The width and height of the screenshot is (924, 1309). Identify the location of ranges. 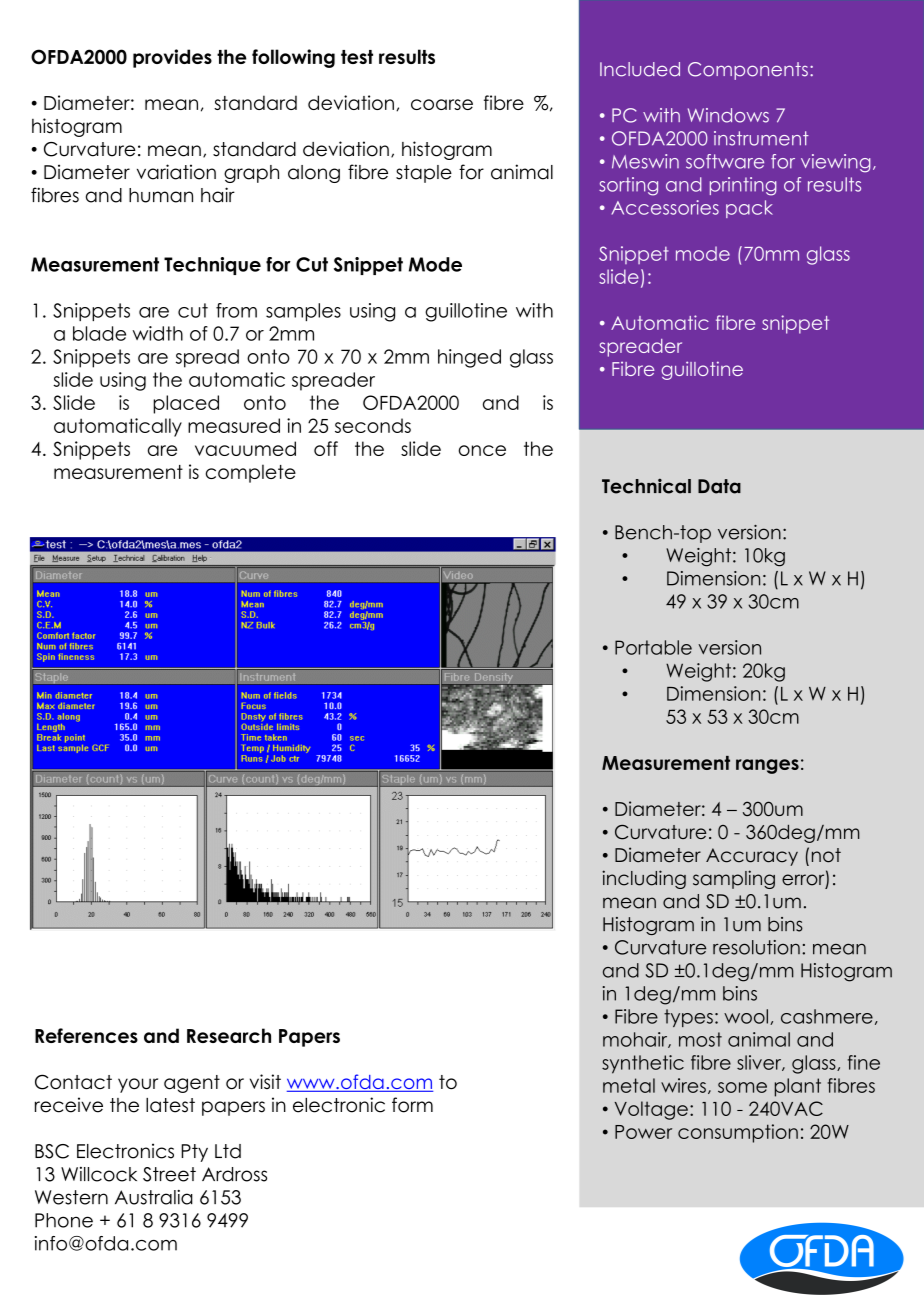
(767, 766).
